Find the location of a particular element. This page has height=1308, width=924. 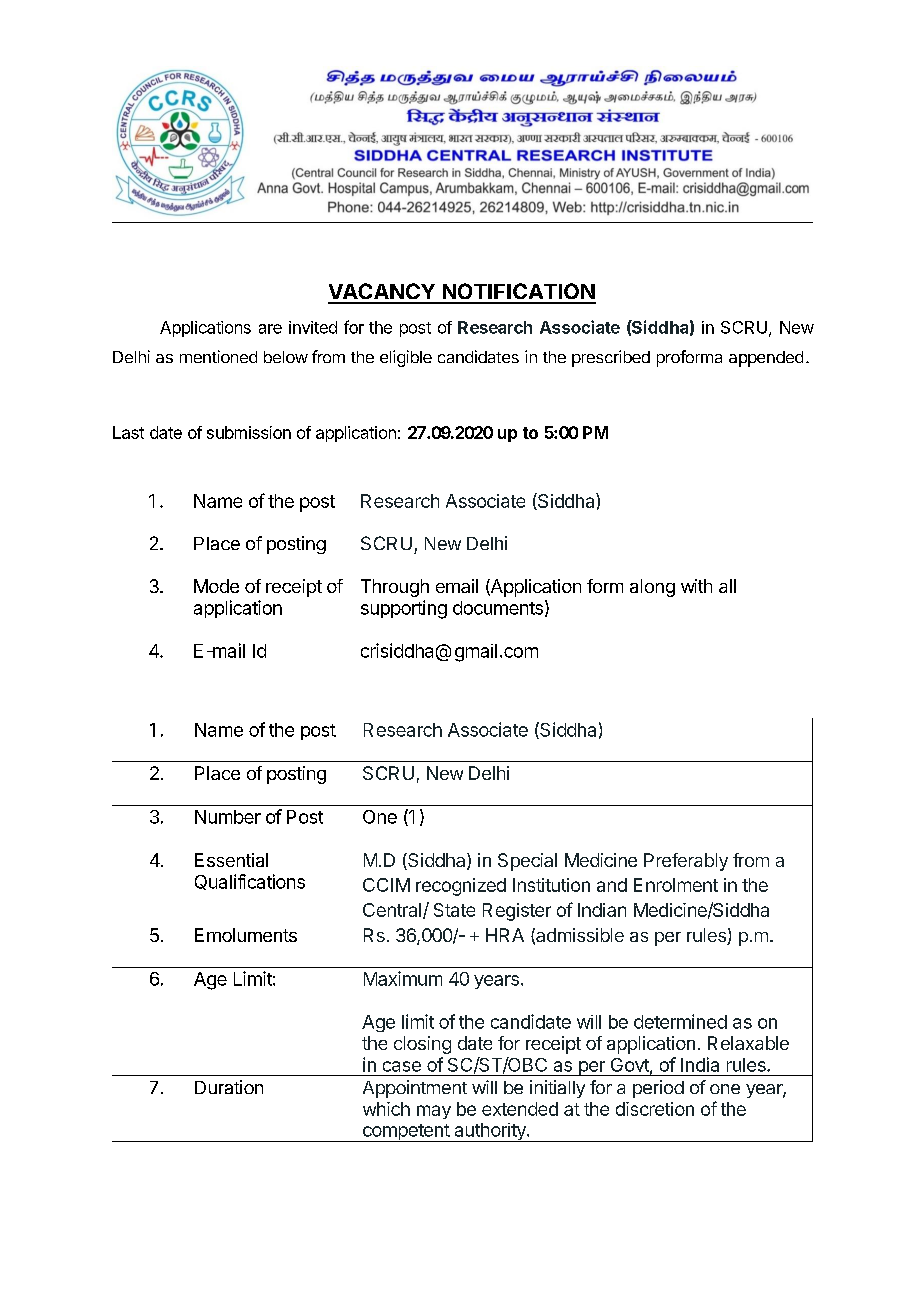

Mode is located at coordinates (216, 586).
